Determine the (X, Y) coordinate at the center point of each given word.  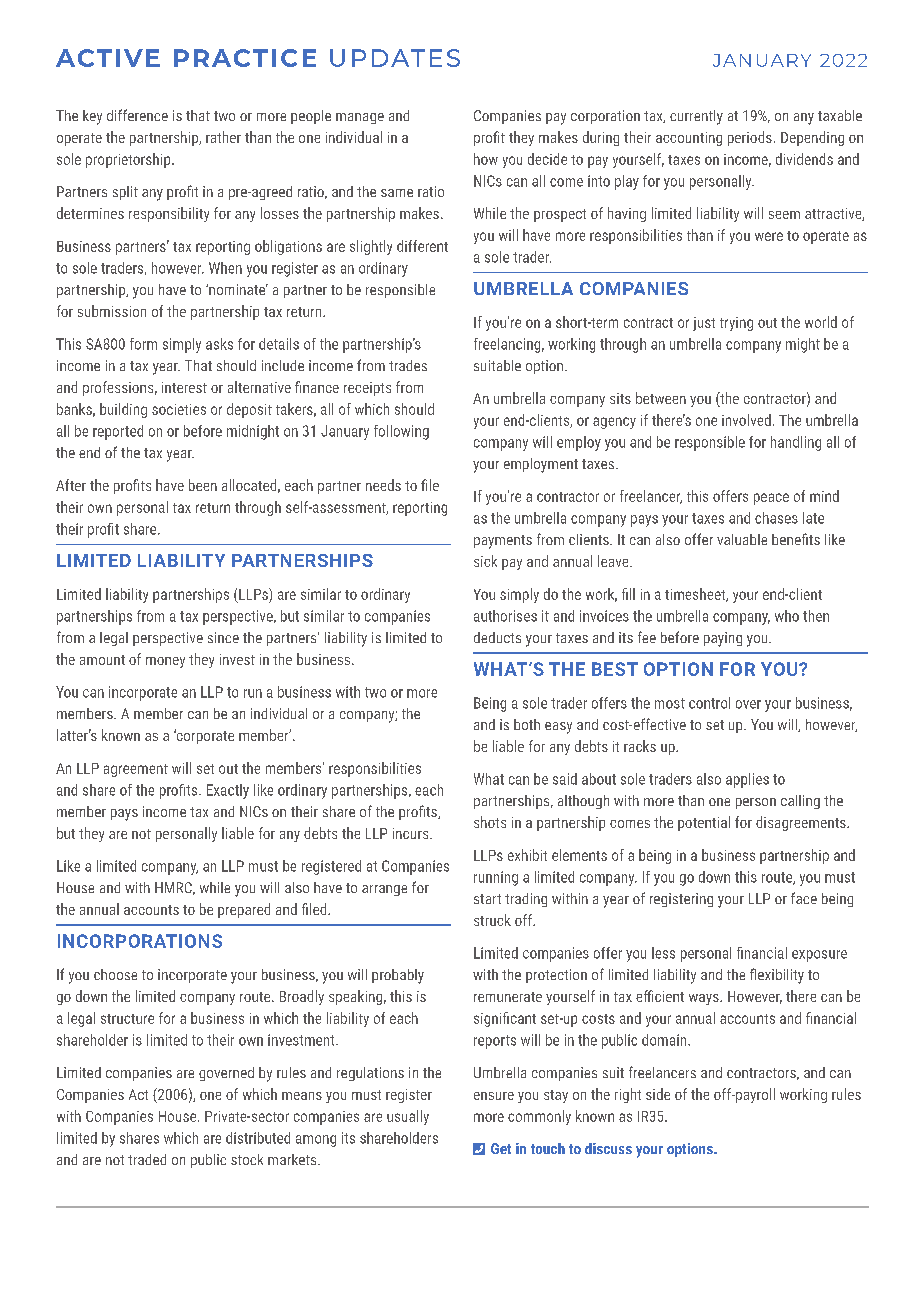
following (401, 432)
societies (179, 409)
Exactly (228, 791)
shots (490, 822)
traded (147, 1159)
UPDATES (395, 58)
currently (696, 117)
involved (746, 420)
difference (137, 115)
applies (747, 780)
